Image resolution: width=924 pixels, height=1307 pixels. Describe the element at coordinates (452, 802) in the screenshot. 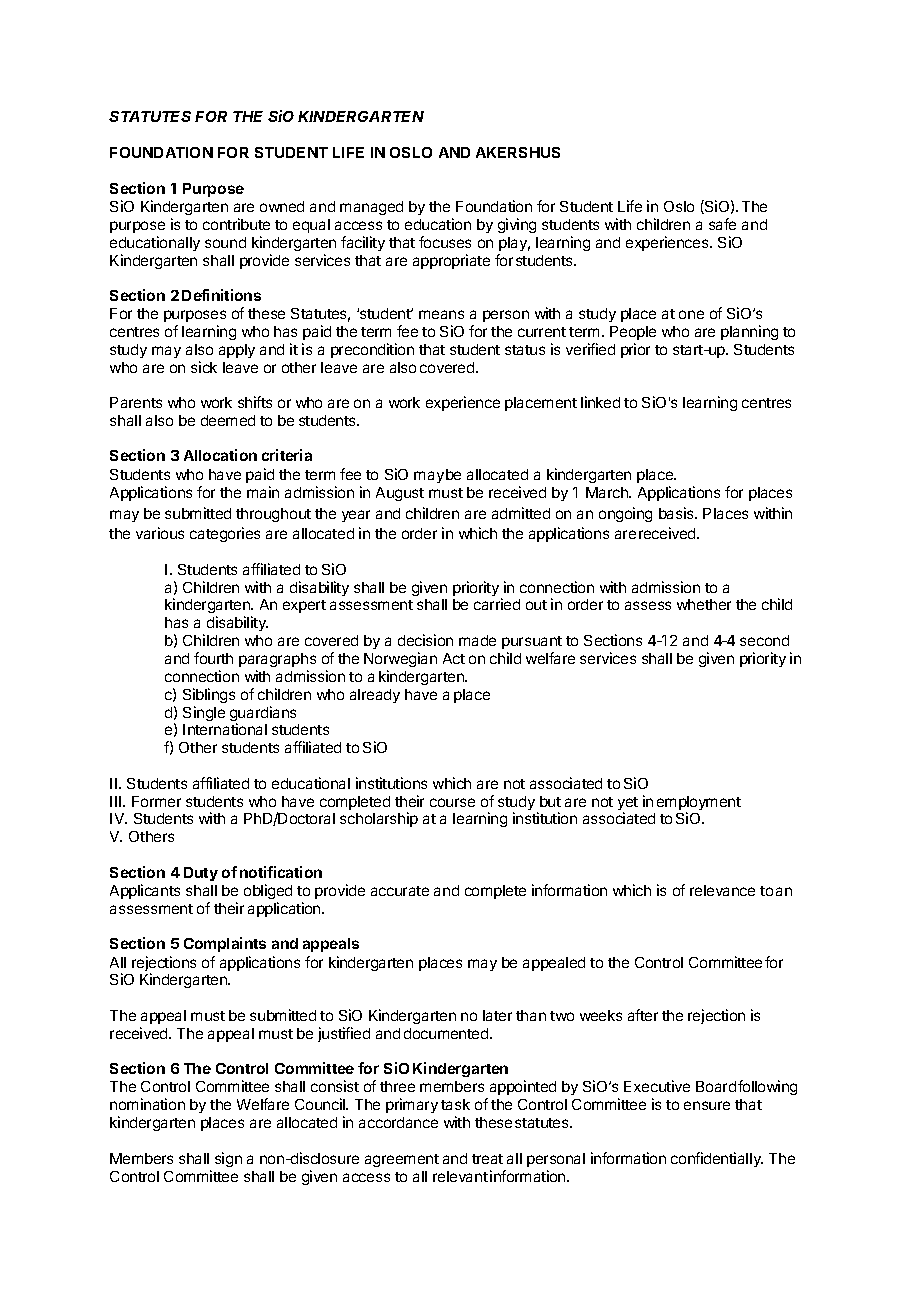

I see `course` at that location.
